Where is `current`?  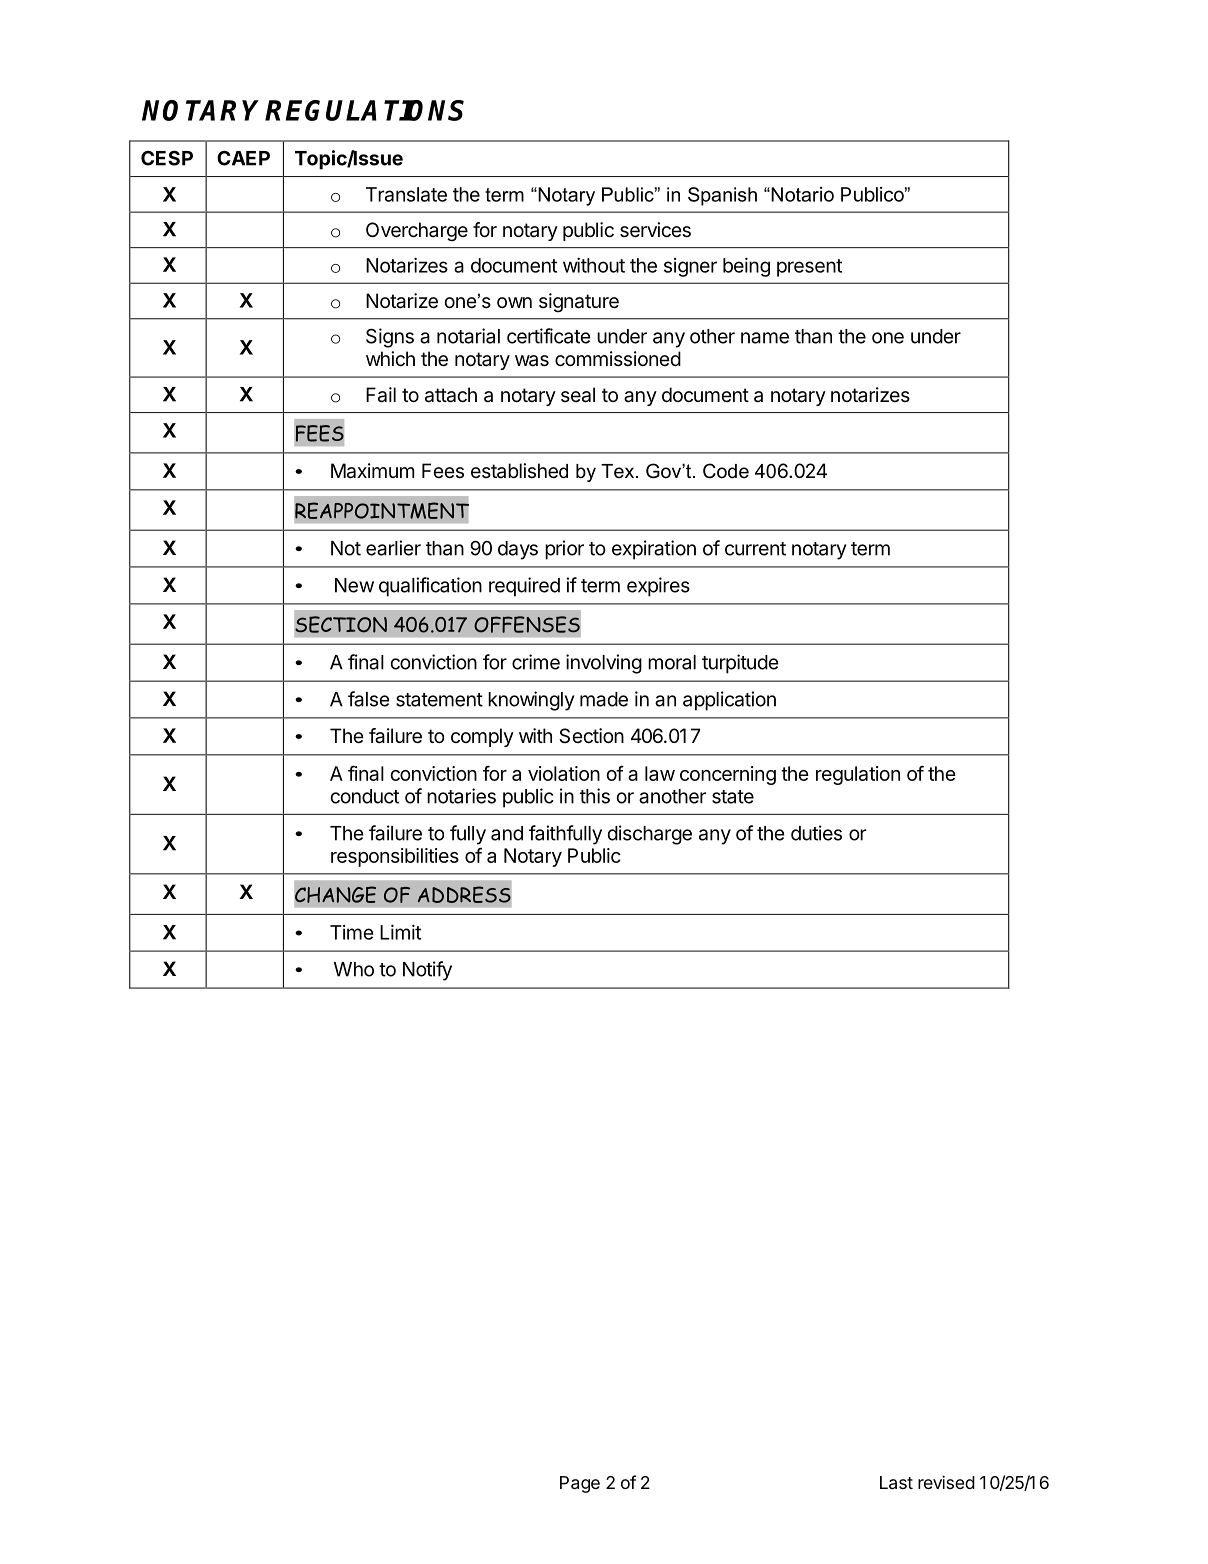
current is located at coordinates (755, 549).
